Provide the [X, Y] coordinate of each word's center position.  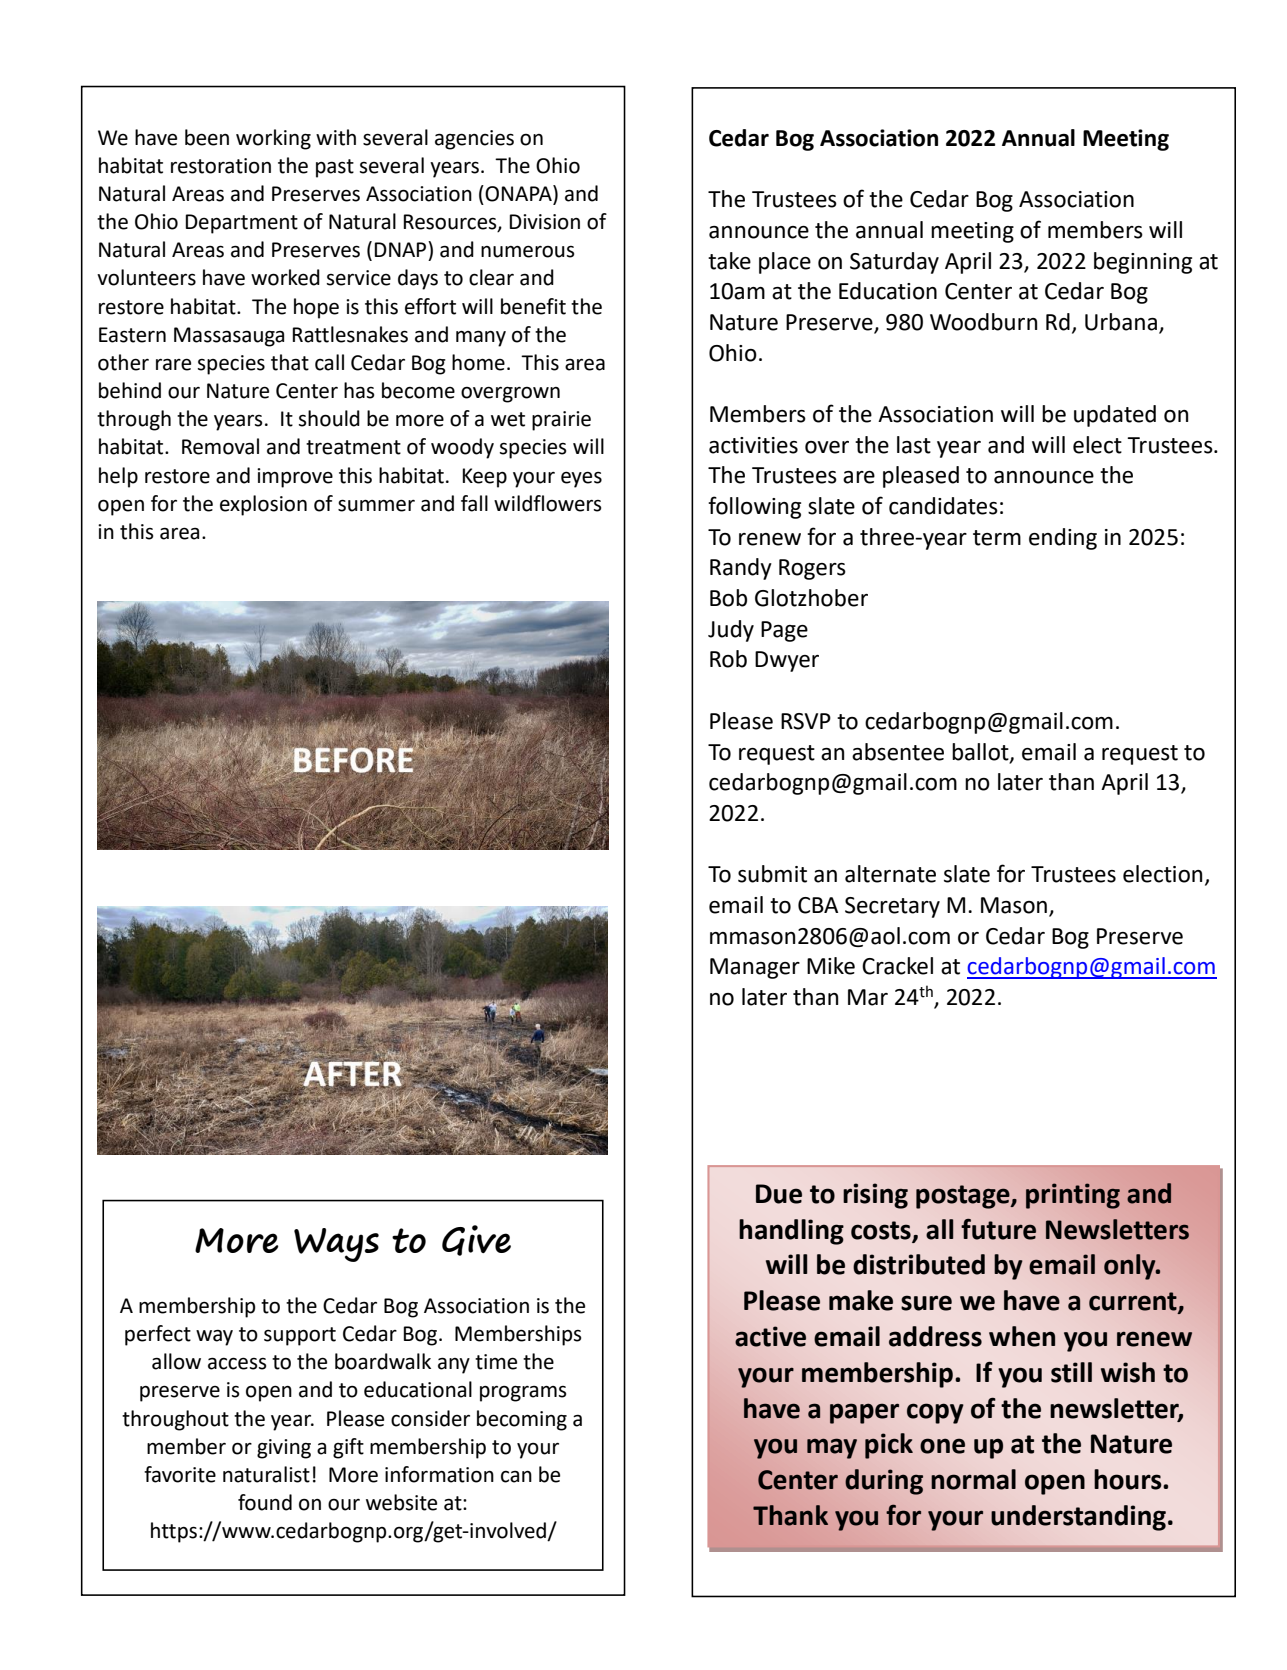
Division [545, 222]
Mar [868, 997]
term [997, 538]
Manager [755, 968]
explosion [263, 505]
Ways [336, 1245]
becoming [522, 1420]
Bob [728, 598]
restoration [221, 166]
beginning [1143, 263]
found [265, 1502]
